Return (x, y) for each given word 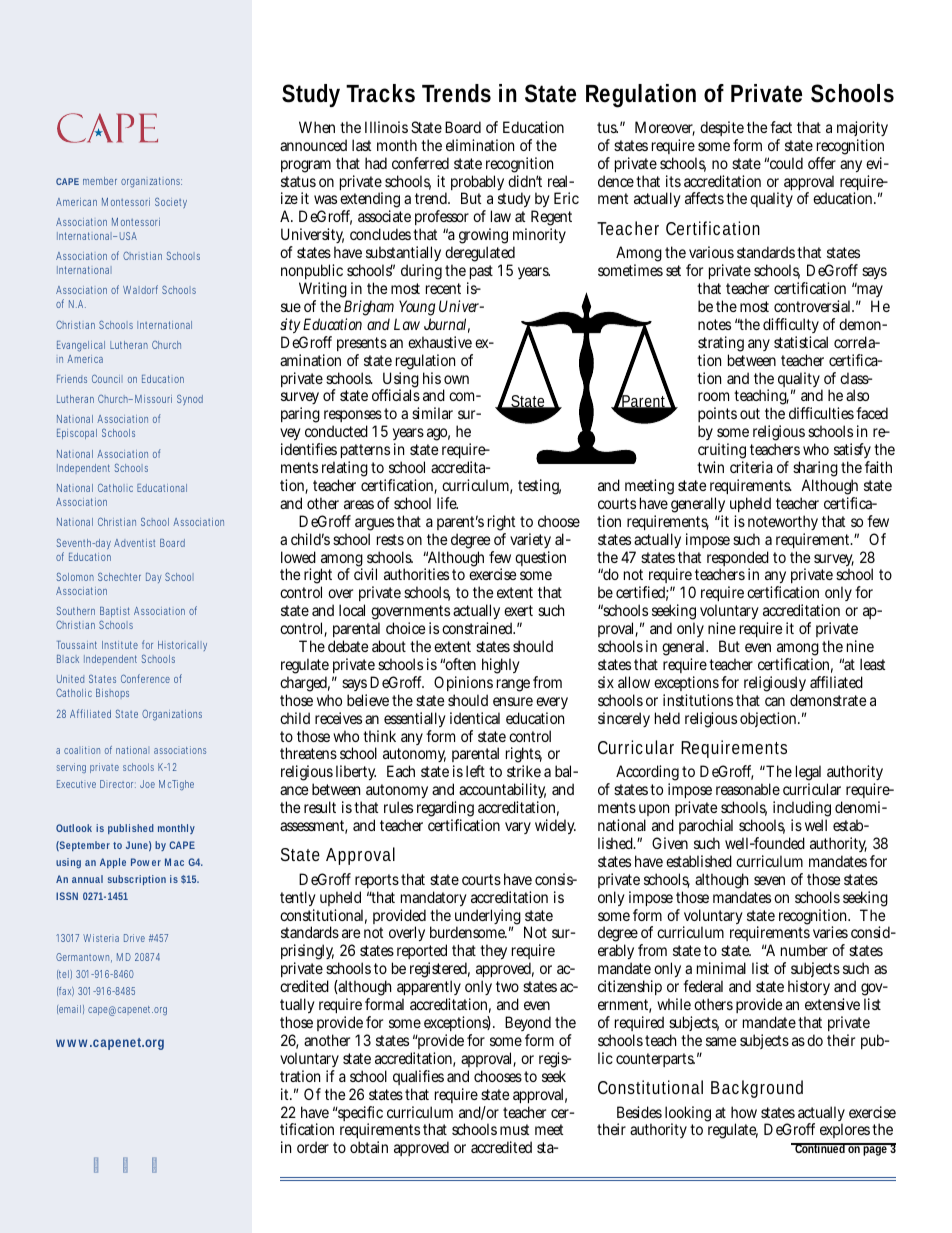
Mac (174, 862)
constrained (478, 628)
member (100, 181)
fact (781, 127)
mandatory (434, 900)
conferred (420, 163)
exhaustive (440, 342)
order (313, 1147)
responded (738, 560)
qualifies (418, 1079)
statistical (801, 342)
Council (107, 378)
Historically (182, 646)
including (802, 810)
